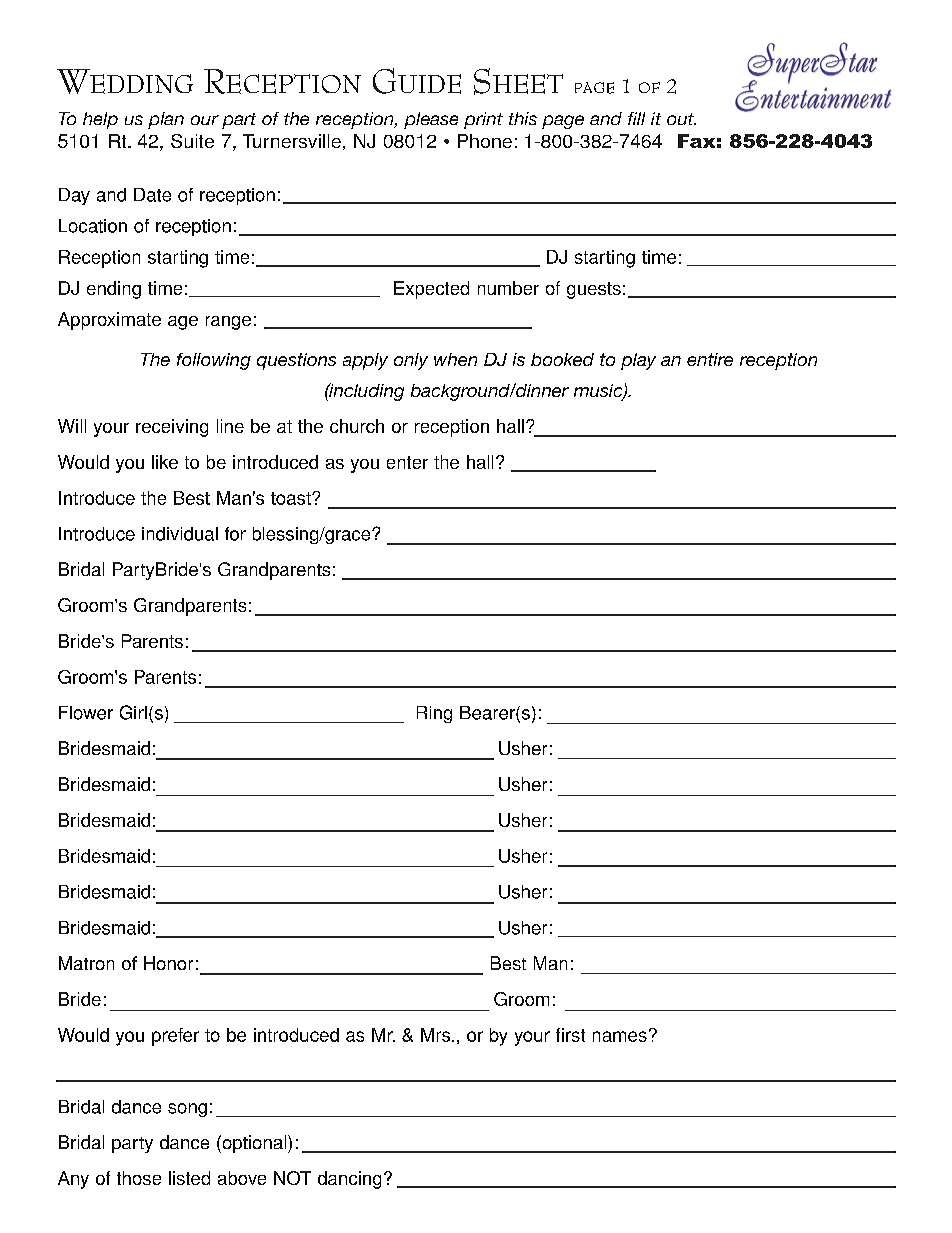  What do you see at coordinates (407, 462) in the screenshot?
I see `enter` at bounding box center [407, 462].
